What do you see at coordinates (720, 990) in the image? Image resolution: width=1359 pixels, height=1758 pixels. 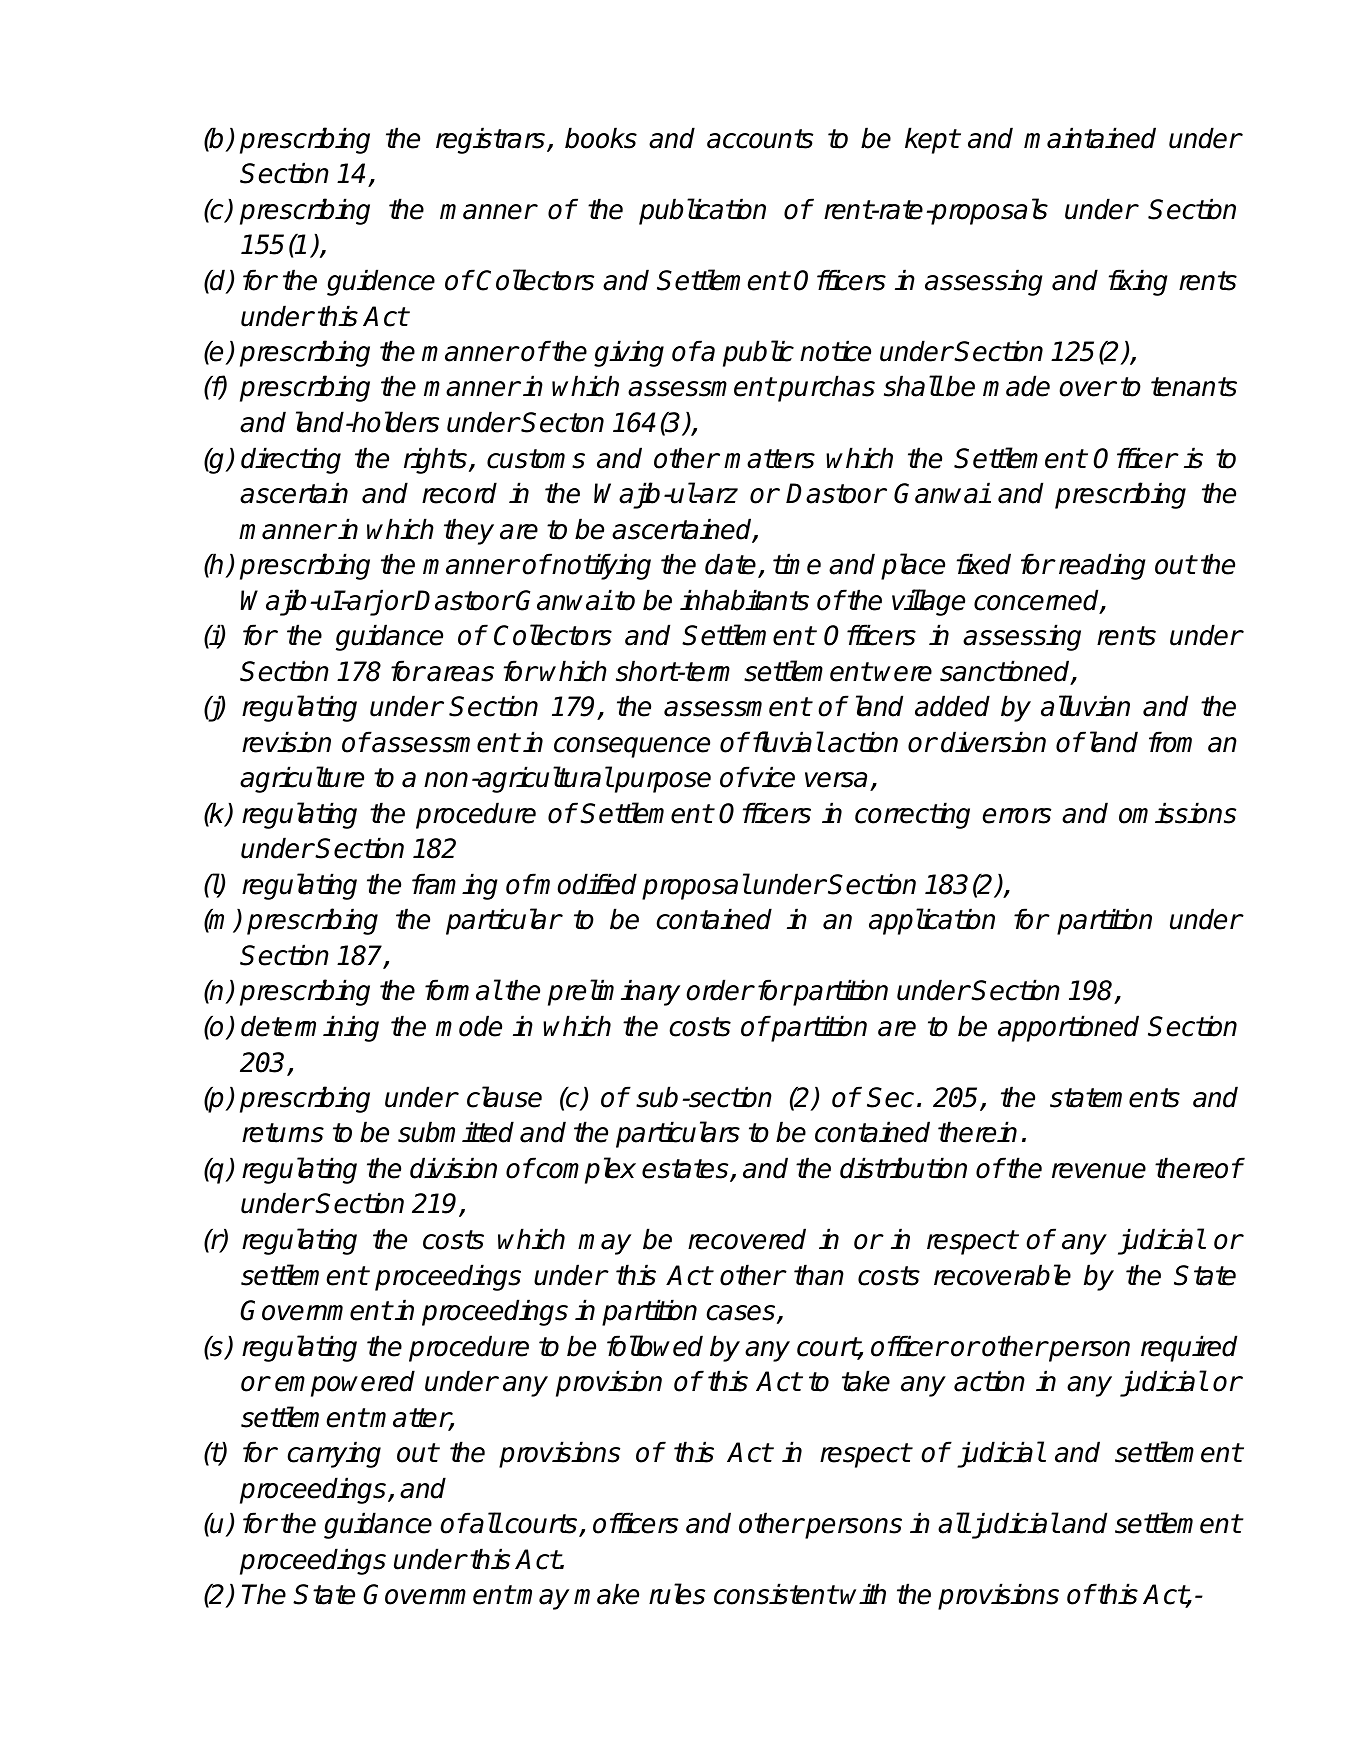 I see `order` at bounding box center [720, 990].
